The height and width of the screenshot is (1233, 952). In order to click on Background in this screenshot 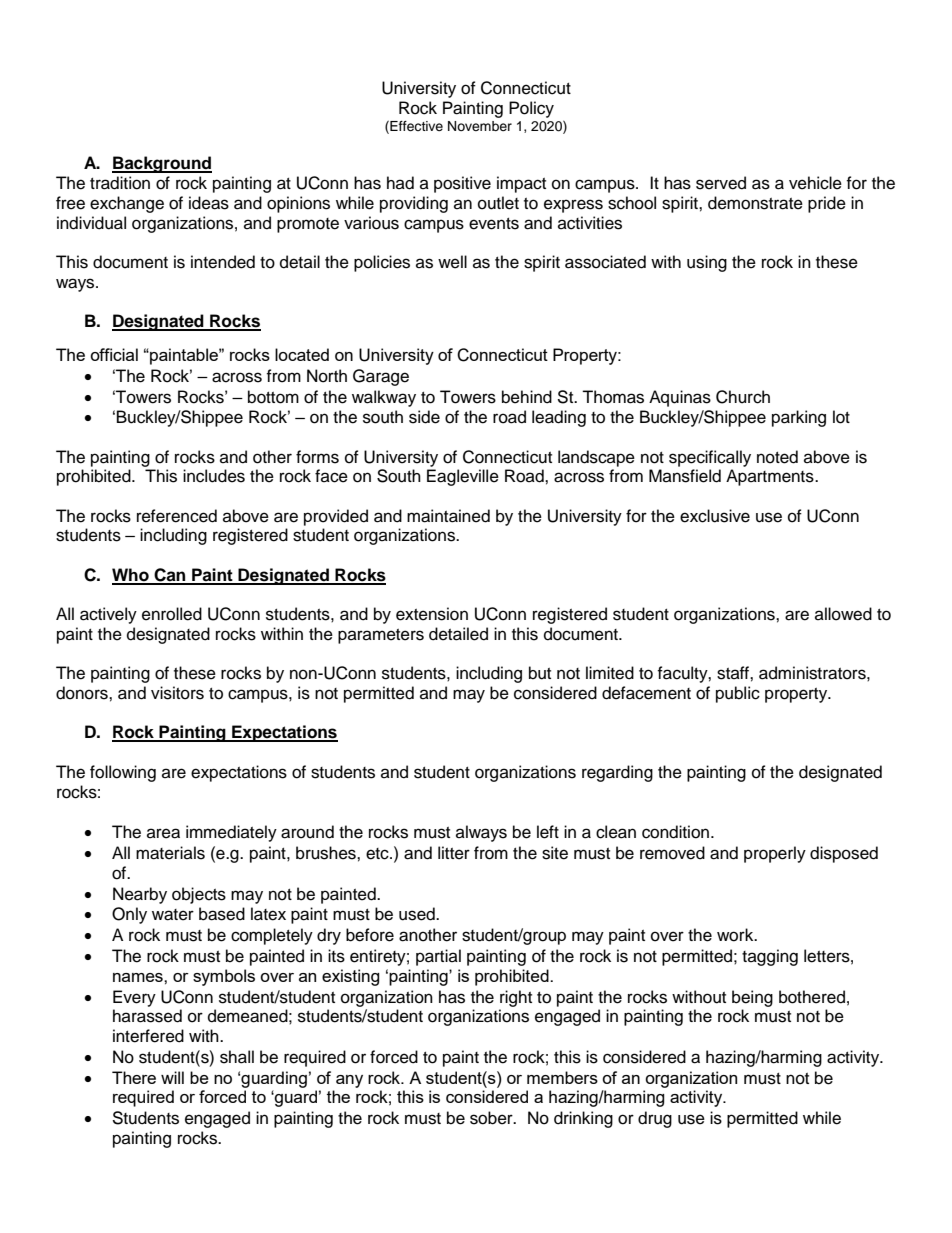, I will do `click(162, 164)`.
